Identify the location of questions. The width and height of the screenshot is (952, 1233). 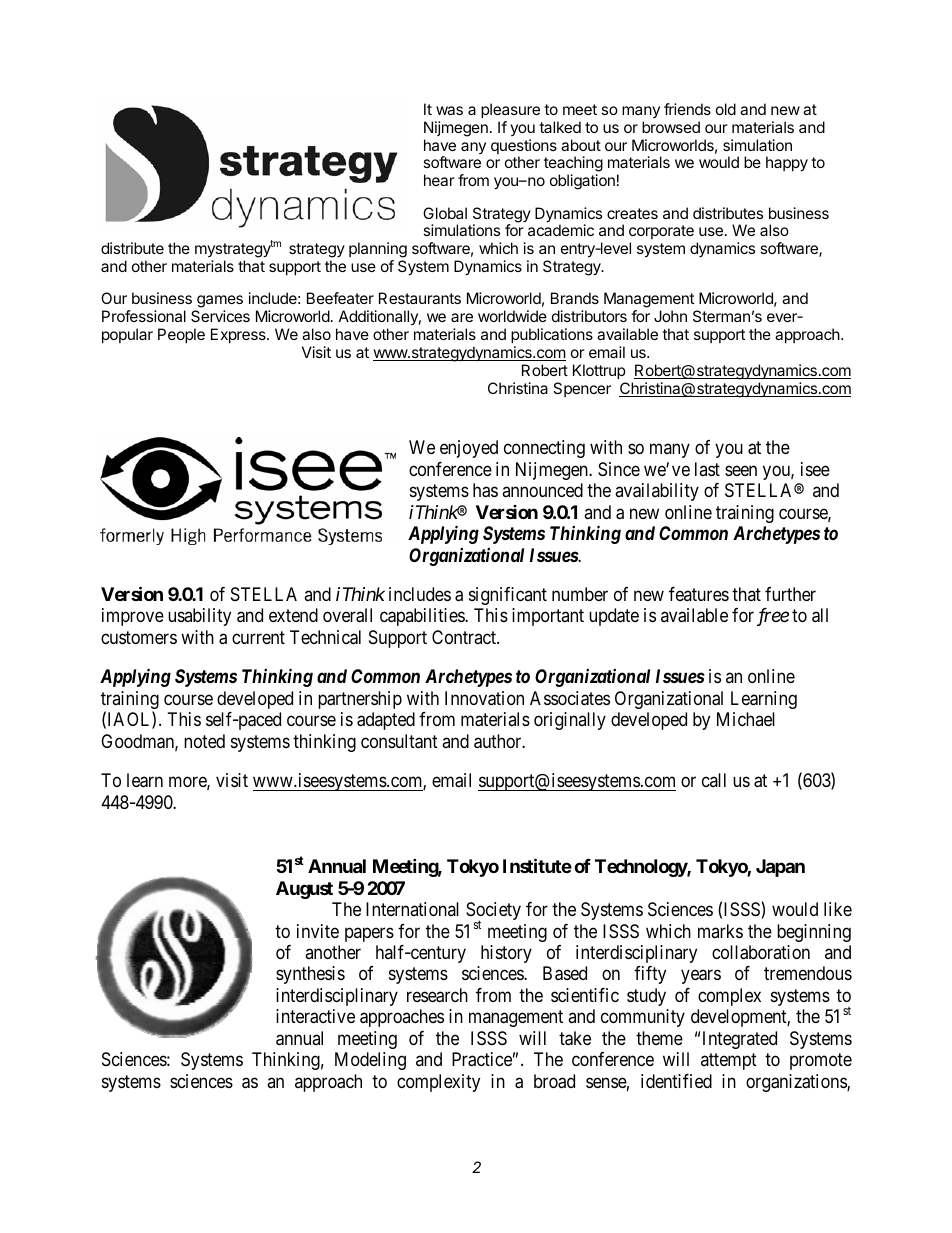
(524, 148).
